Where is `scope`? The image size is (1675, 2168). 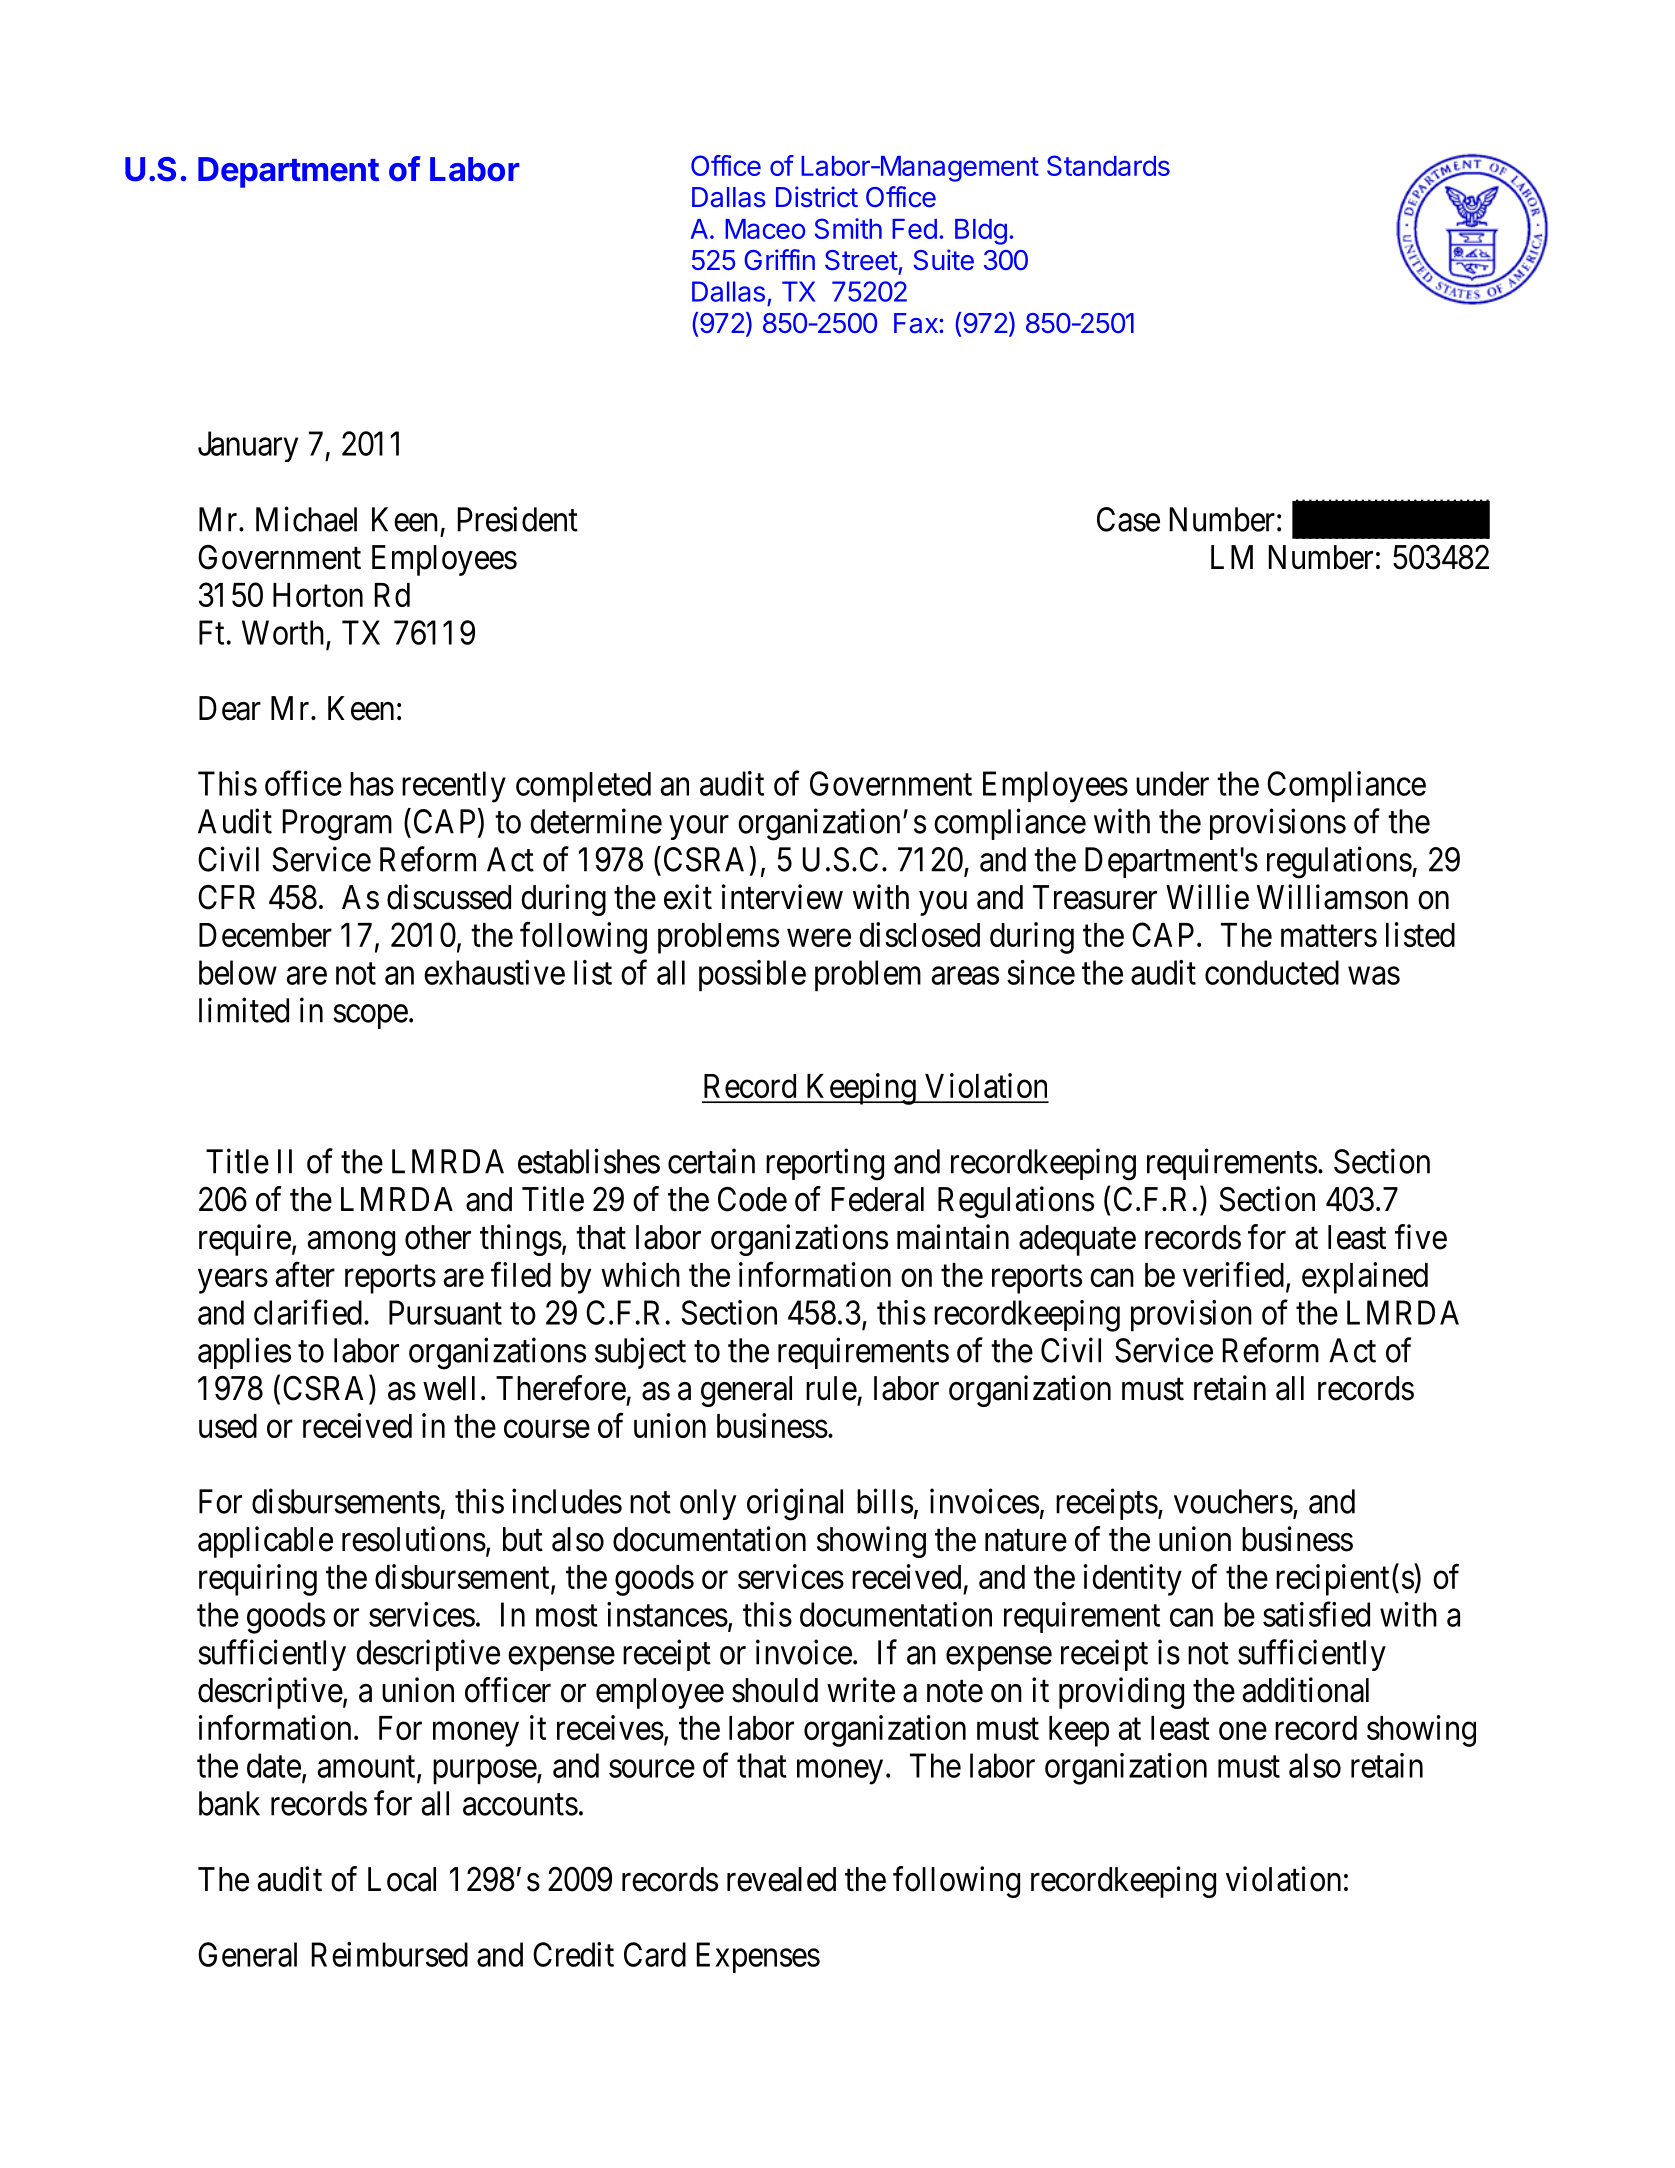
scope is located at coordinates (370, 1017).
